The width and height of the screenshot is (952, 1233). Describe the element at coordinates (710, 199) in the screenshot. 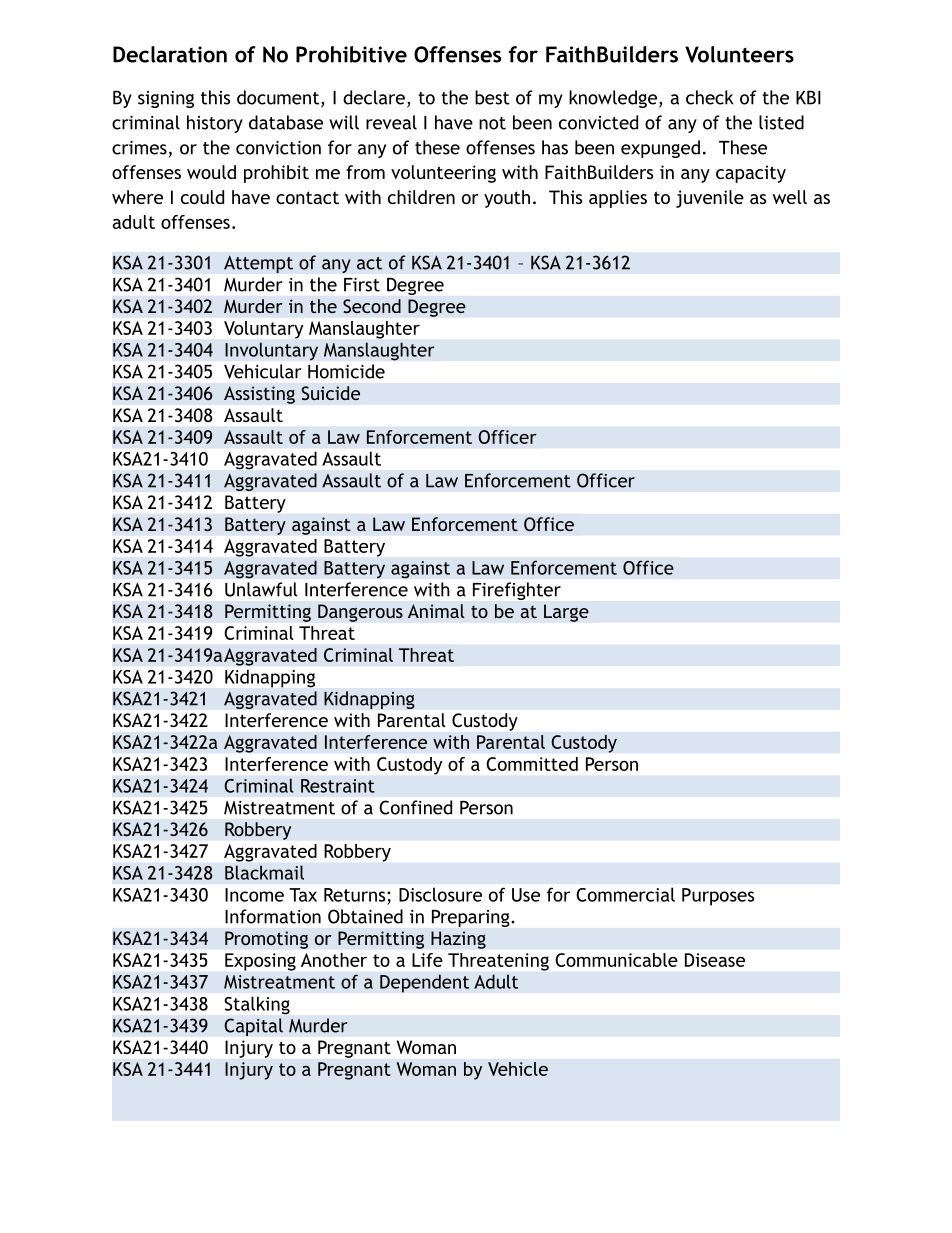

I see `juvenile` at that location.
